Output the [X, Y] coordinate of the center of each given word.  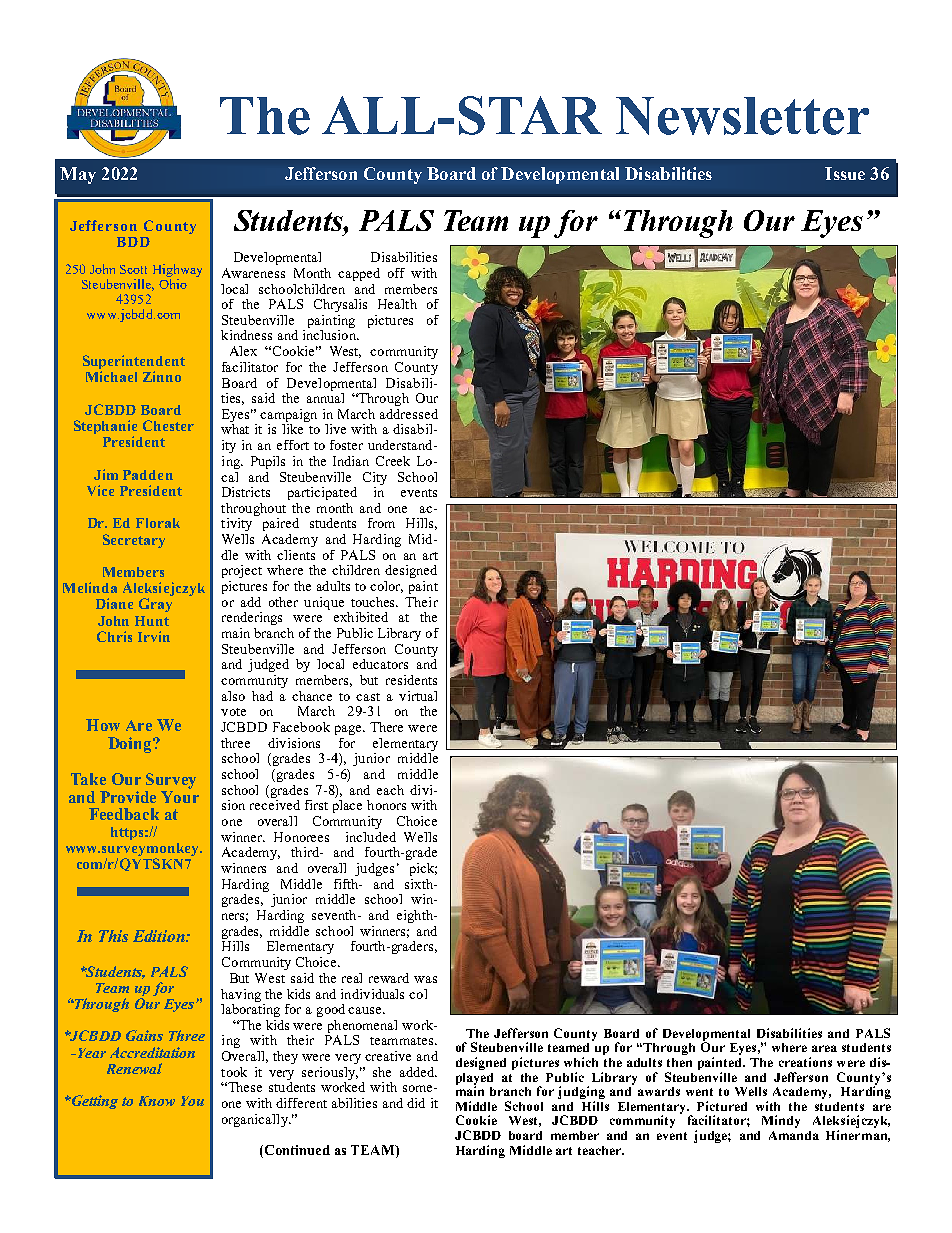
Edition [160, 936]
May [78, 175]
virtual [418, 696]
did [416, 1103]
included [371, 837]
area [824, 1048]
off [396, 273]
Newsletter [742, 116]
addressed [409, 414]
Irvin [154, 636]
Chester [168, 425]
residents [411, 680]
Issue [845, 173]
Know [157, 1101]
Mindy [781, 1121]
